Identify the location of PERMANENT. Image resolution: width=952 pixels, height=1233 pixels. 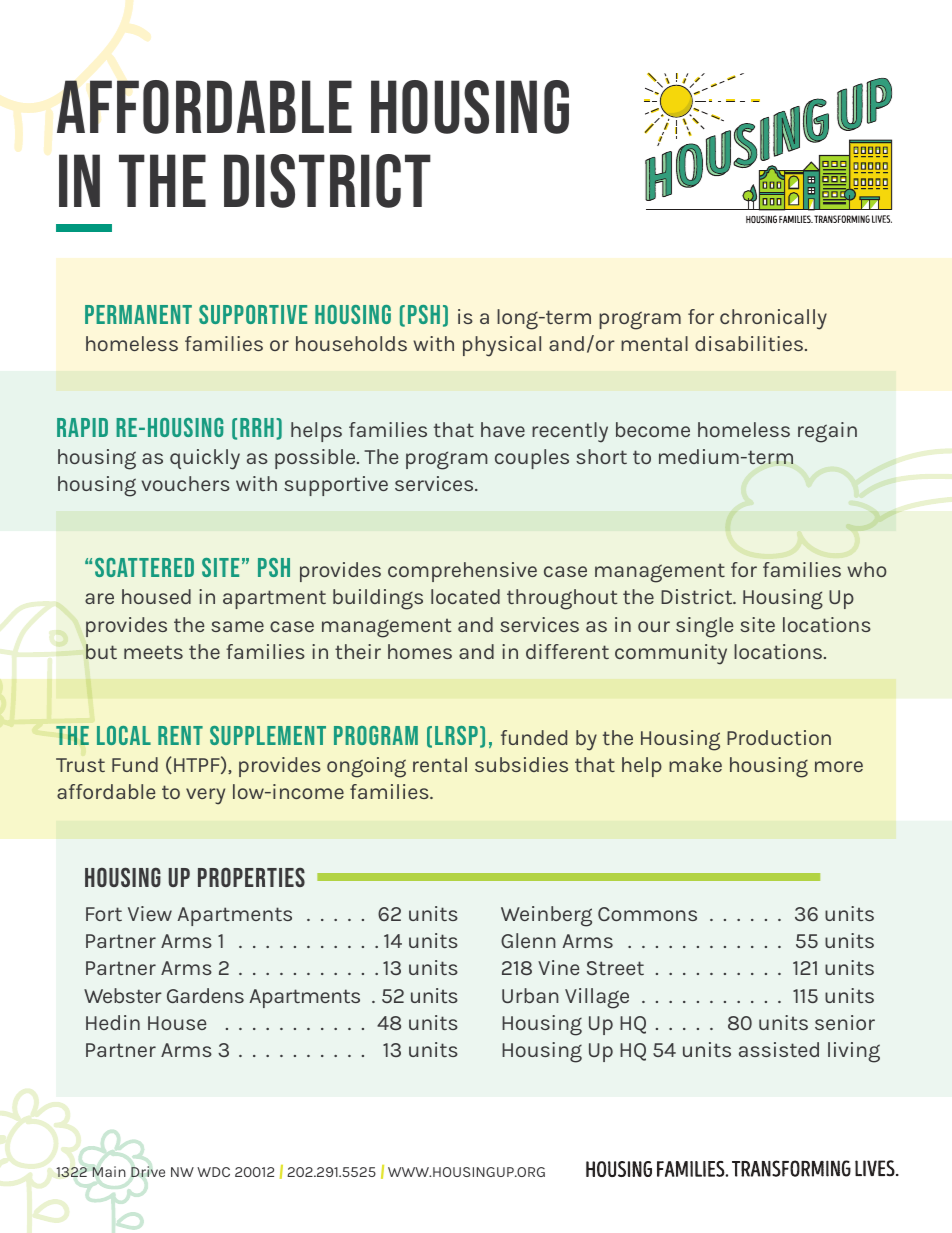
(138, 314).
